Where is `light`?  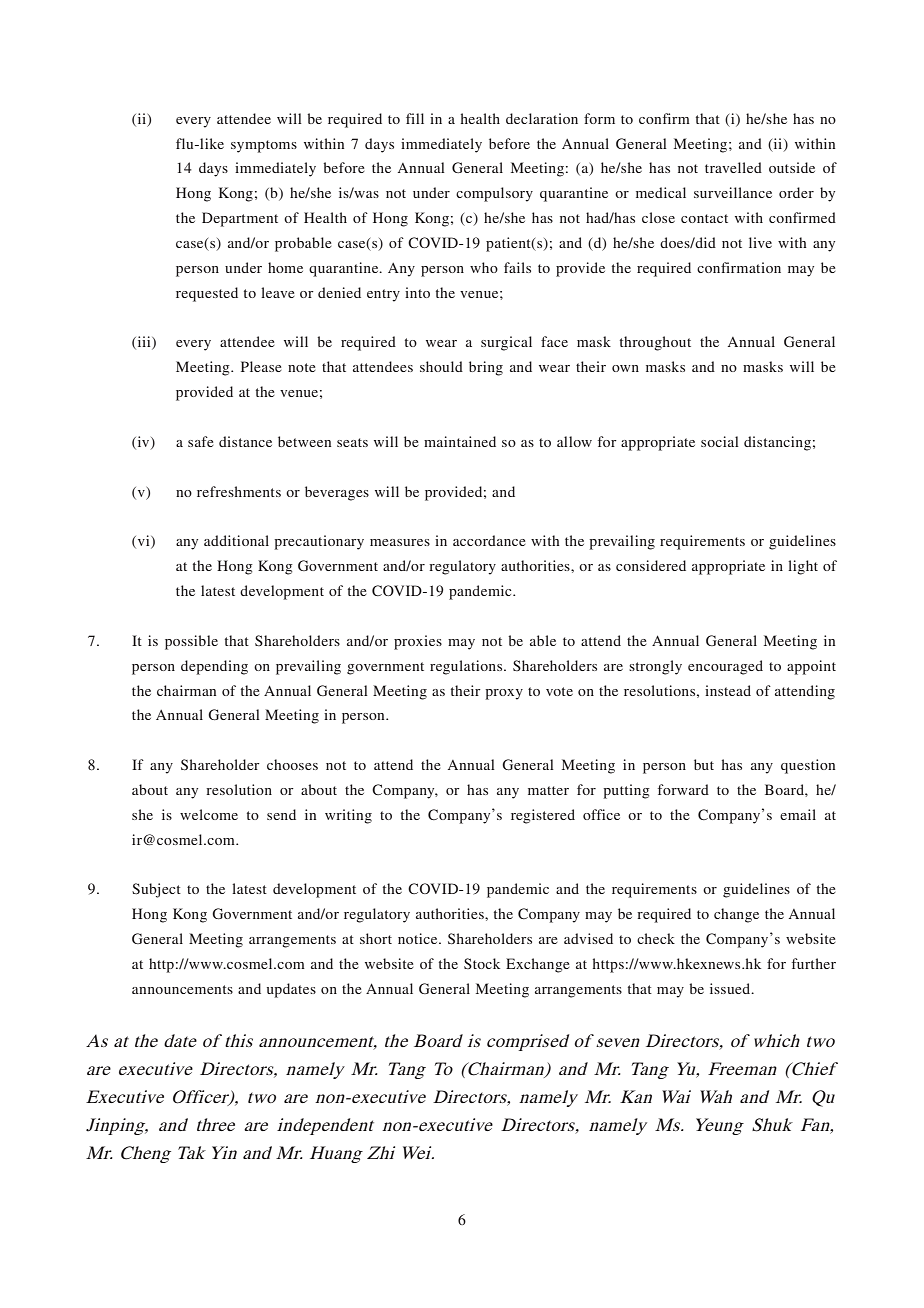 light is located at coordinates (803, 567).
